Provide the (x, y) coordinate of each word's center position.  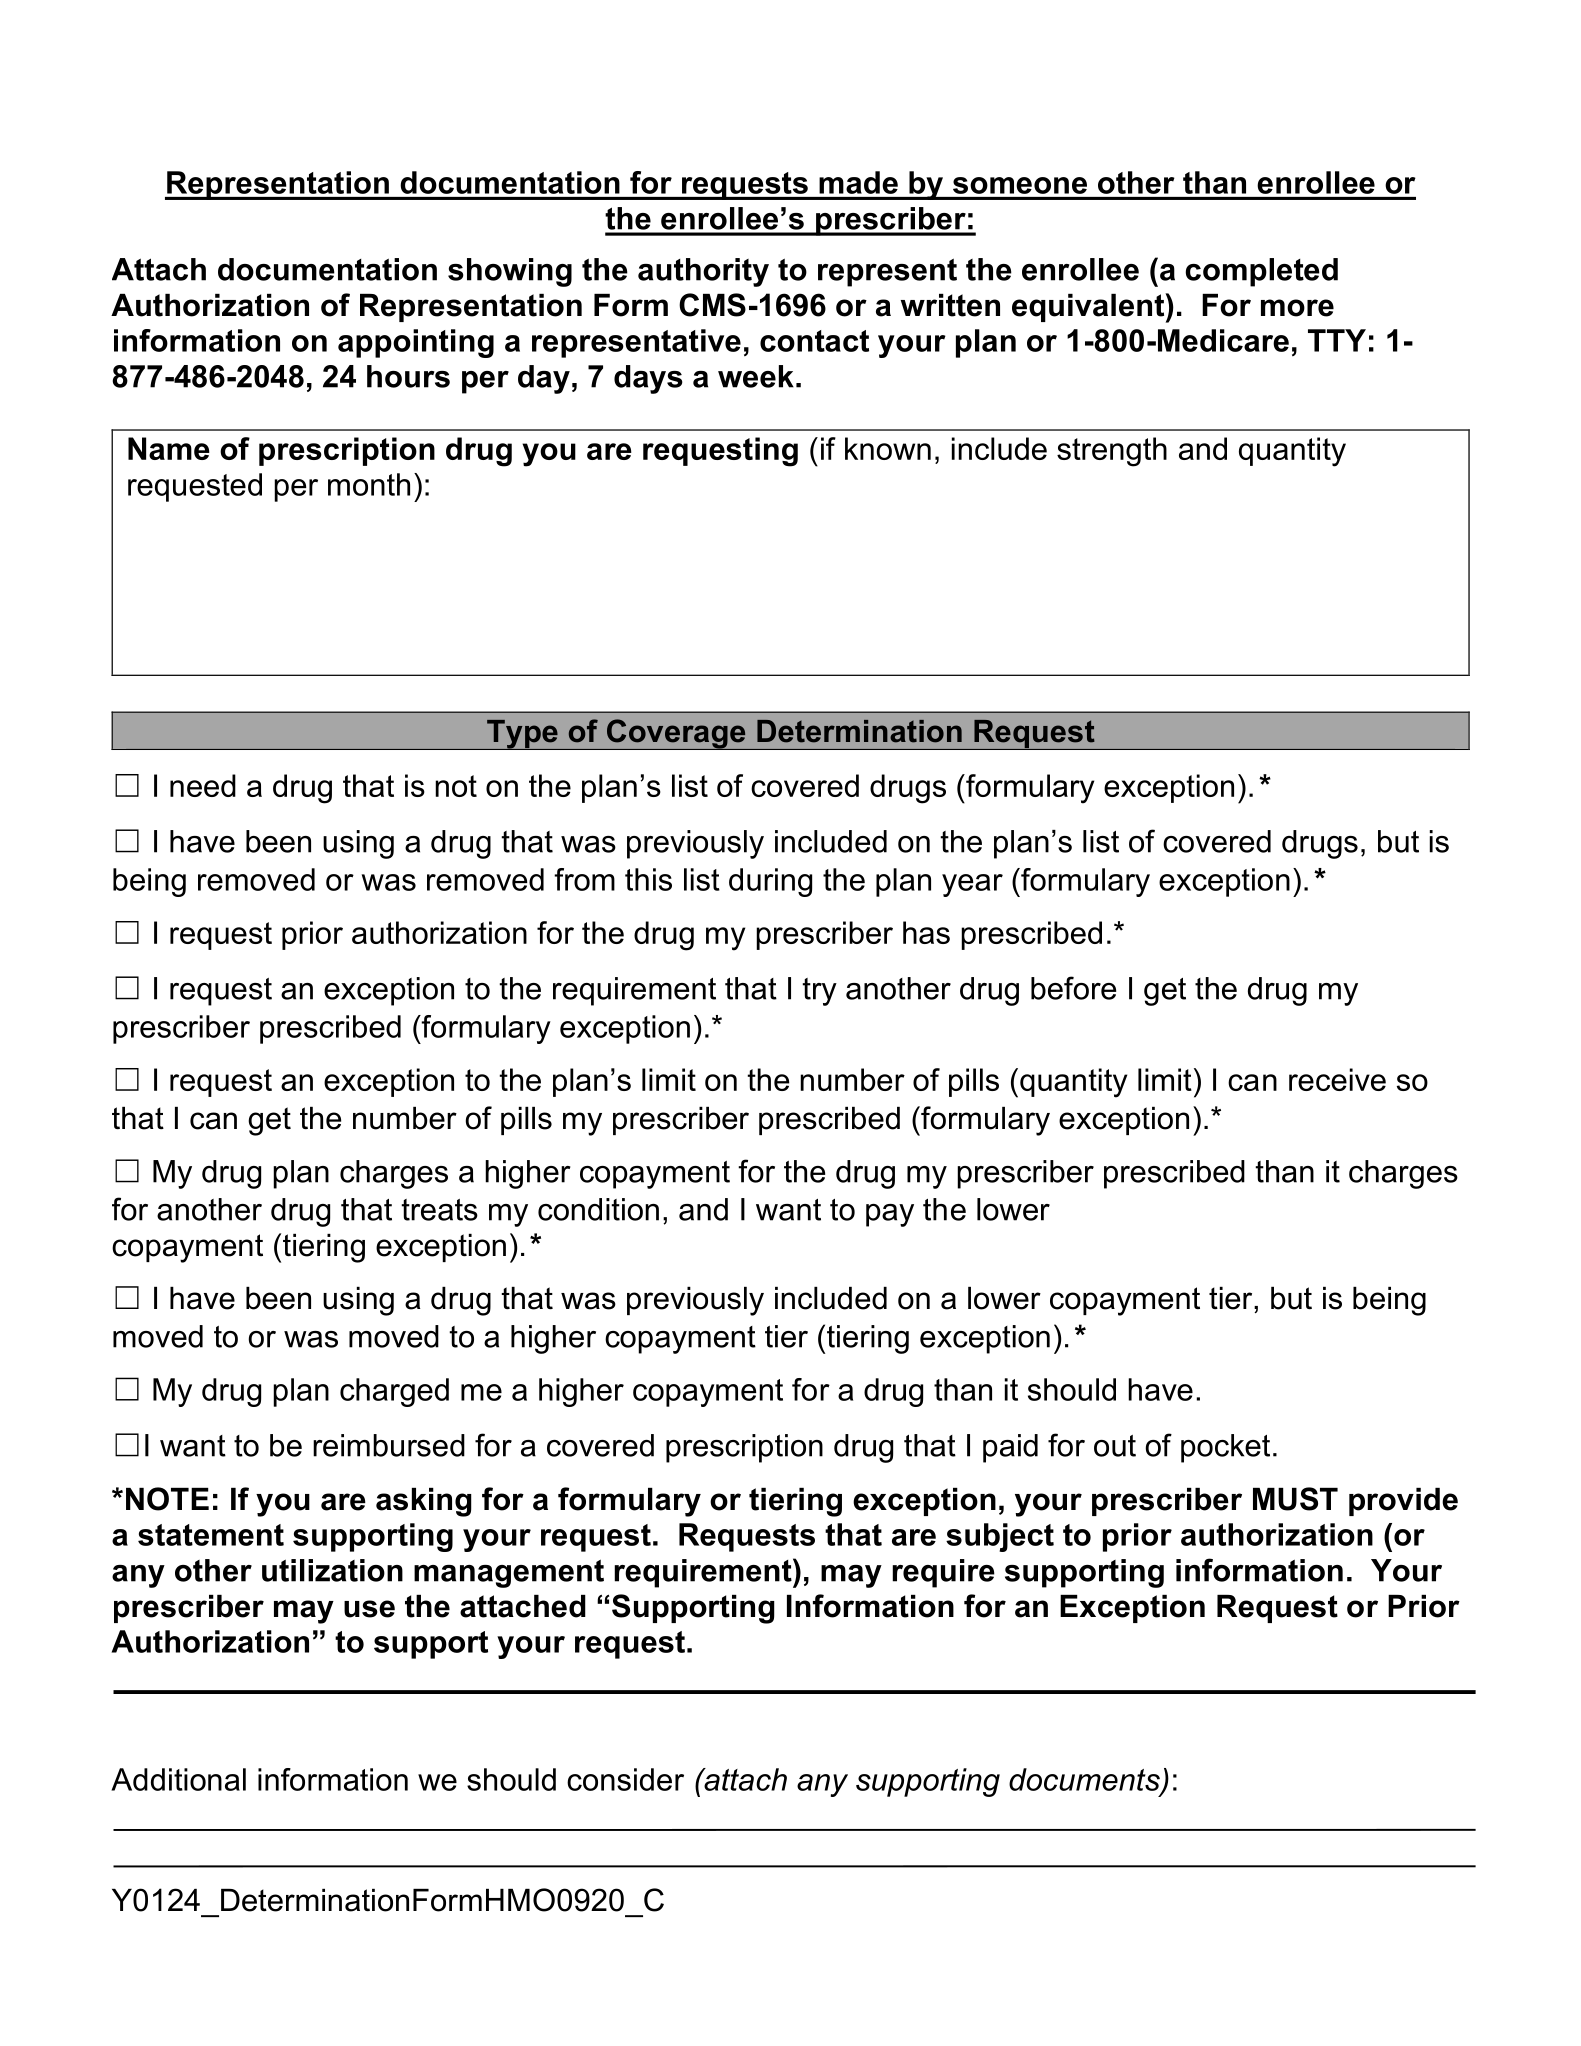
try (819, 992)
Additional (178, 1779)
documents (1085, 1780)
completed (1261, 272)
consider (625, 1779)
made (858, 182)
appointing (416, 343)
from (584, 879)
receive (1337, 1079)
